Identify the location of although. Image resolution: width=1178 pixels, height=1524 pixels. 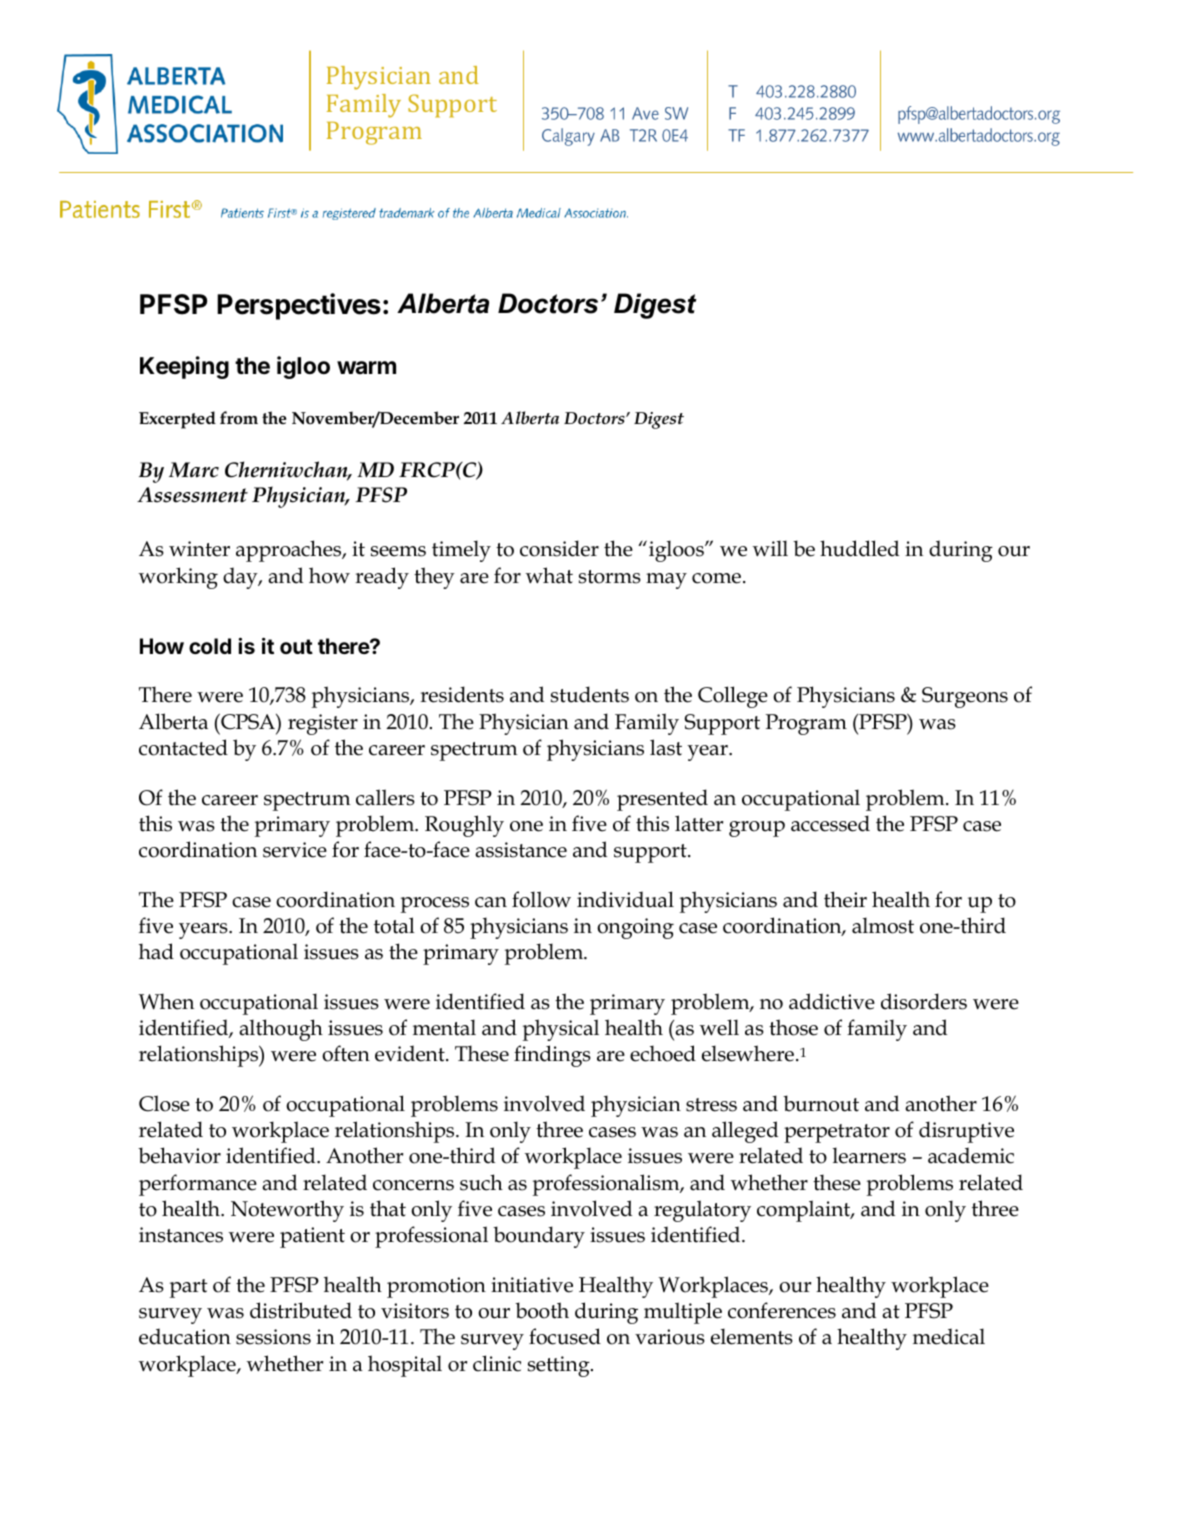
(281, 1030).
